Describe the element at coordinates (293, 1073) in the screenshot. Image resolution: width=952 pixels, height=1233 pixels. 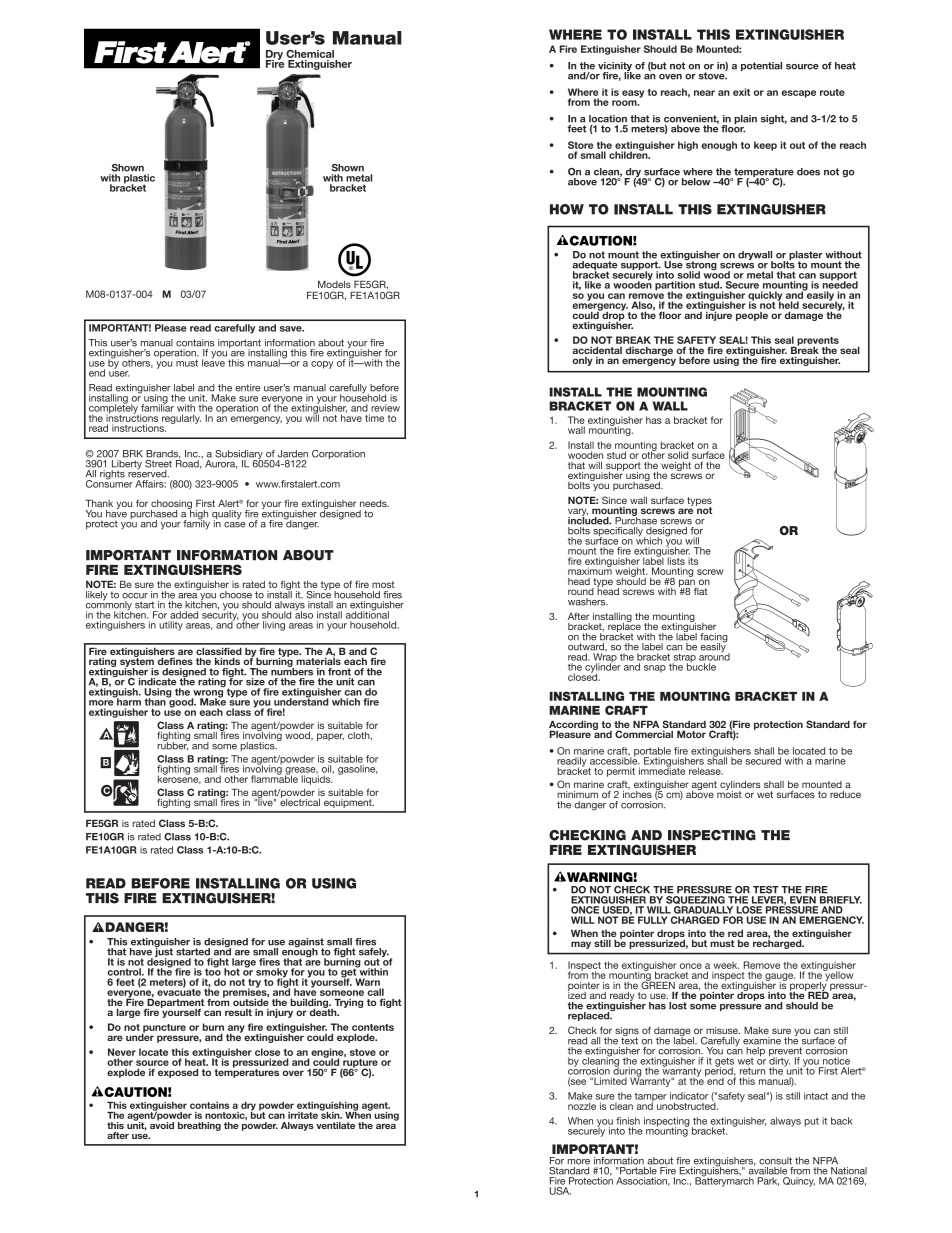
I see `over` at that location.
